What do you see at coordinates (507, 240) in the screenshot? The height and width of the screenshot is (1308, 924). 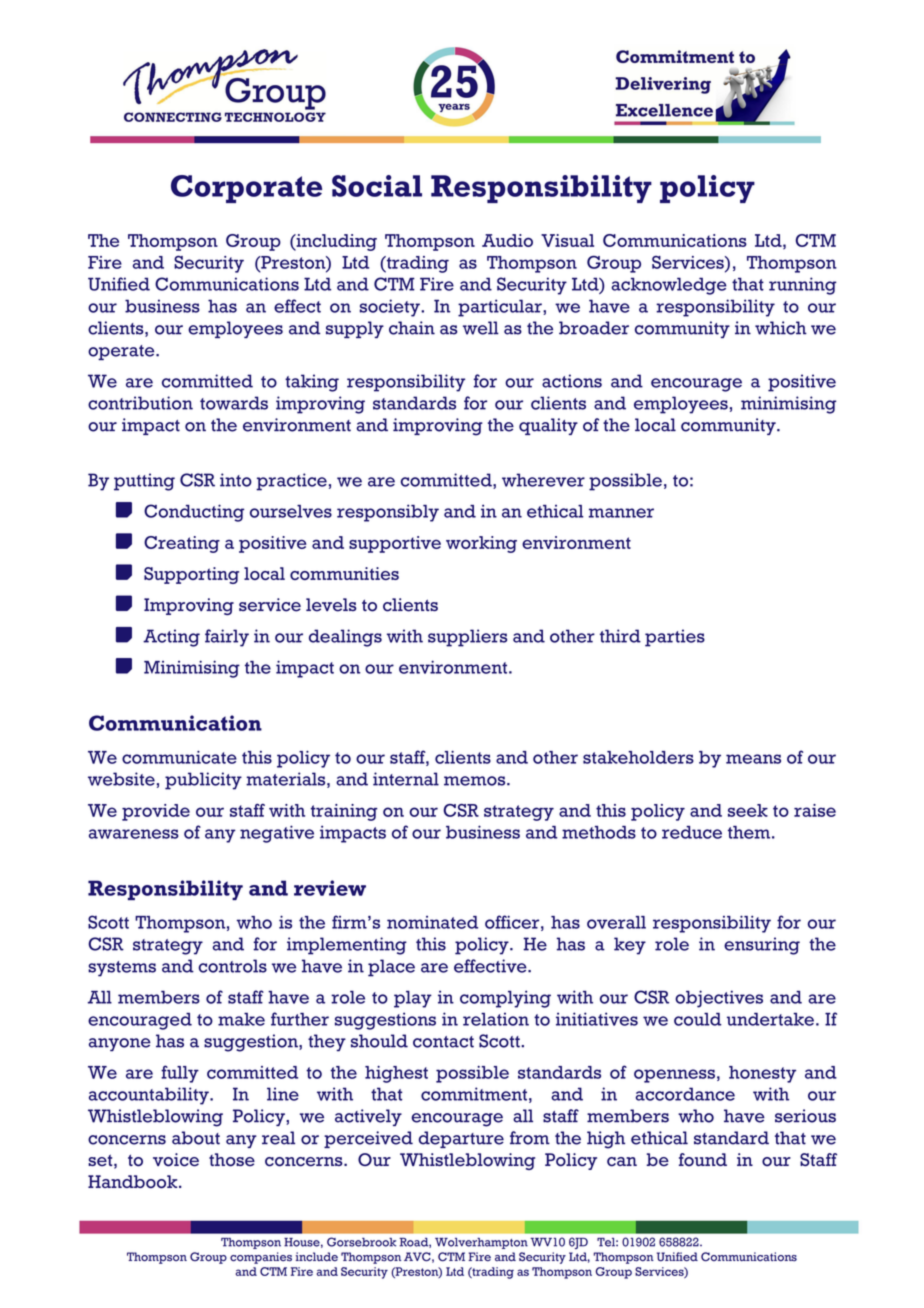 I see `Audio` at bounding box center [507, 240].
